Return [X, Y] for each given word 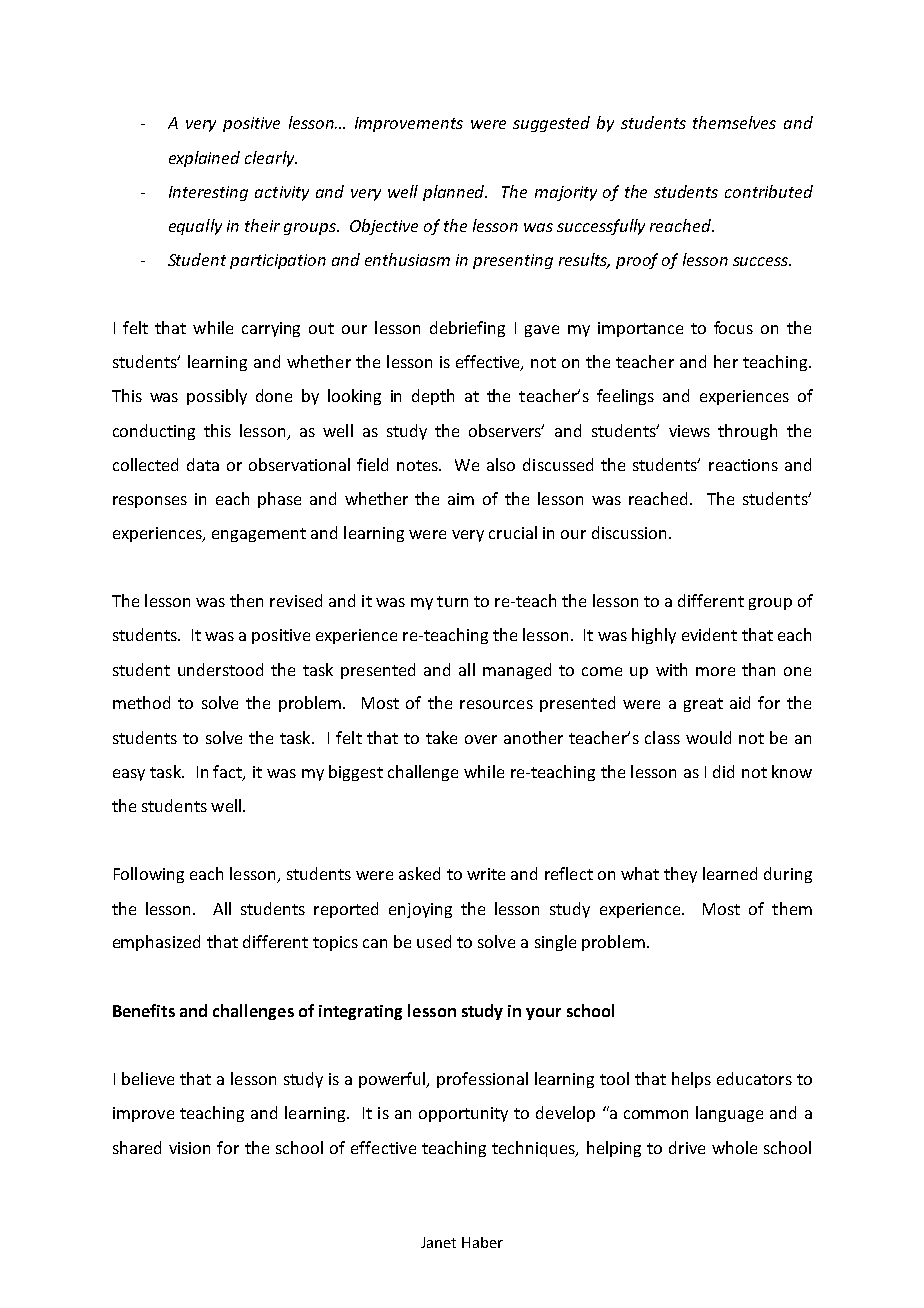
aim [461, 499]
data [203, 464]
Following [149, 875]
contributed [769, 191]
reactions [743, 465]
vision [189, 1148]
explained [204, 159]
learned [730, 873]
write [486, 874]
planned [455, 193]
